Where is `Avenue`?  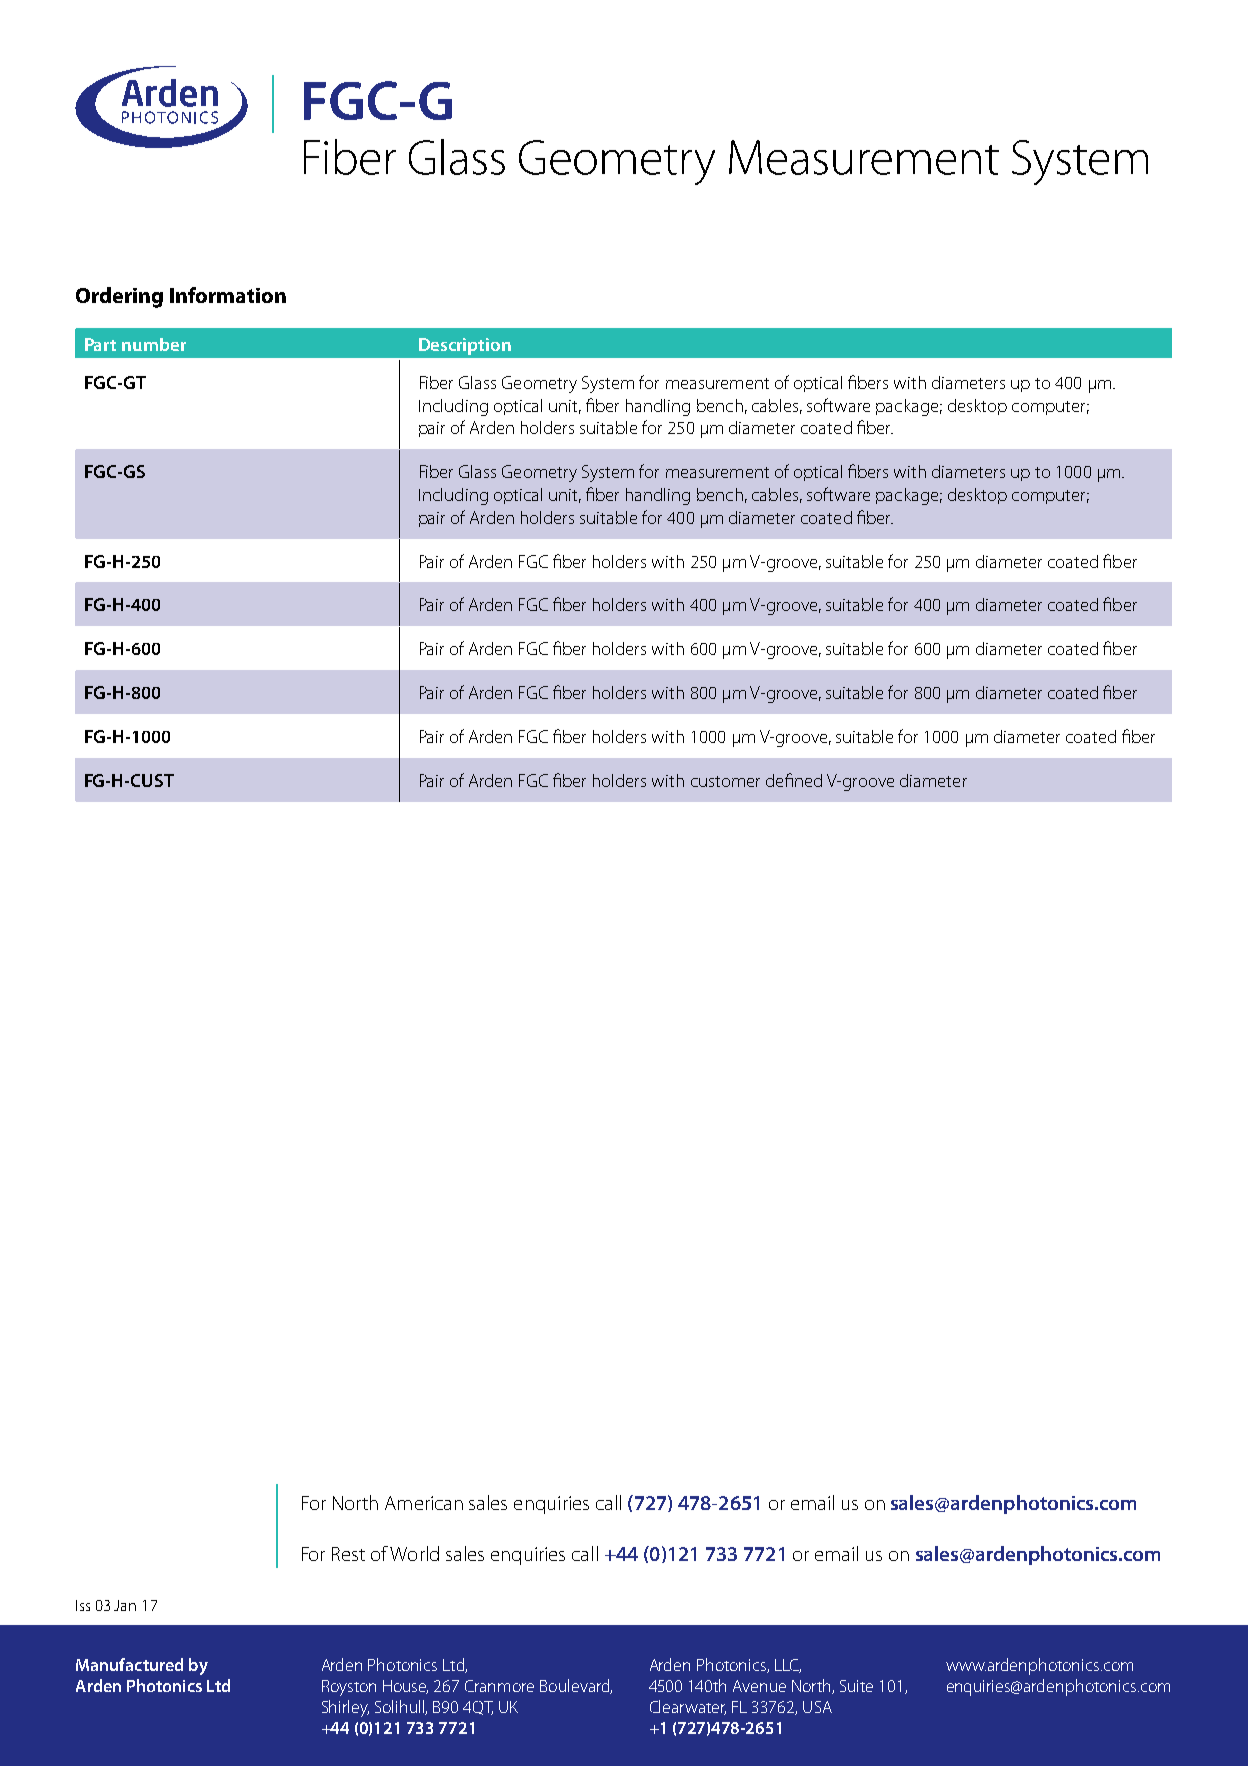
Avenue is located at coordinates (759, 1686).
